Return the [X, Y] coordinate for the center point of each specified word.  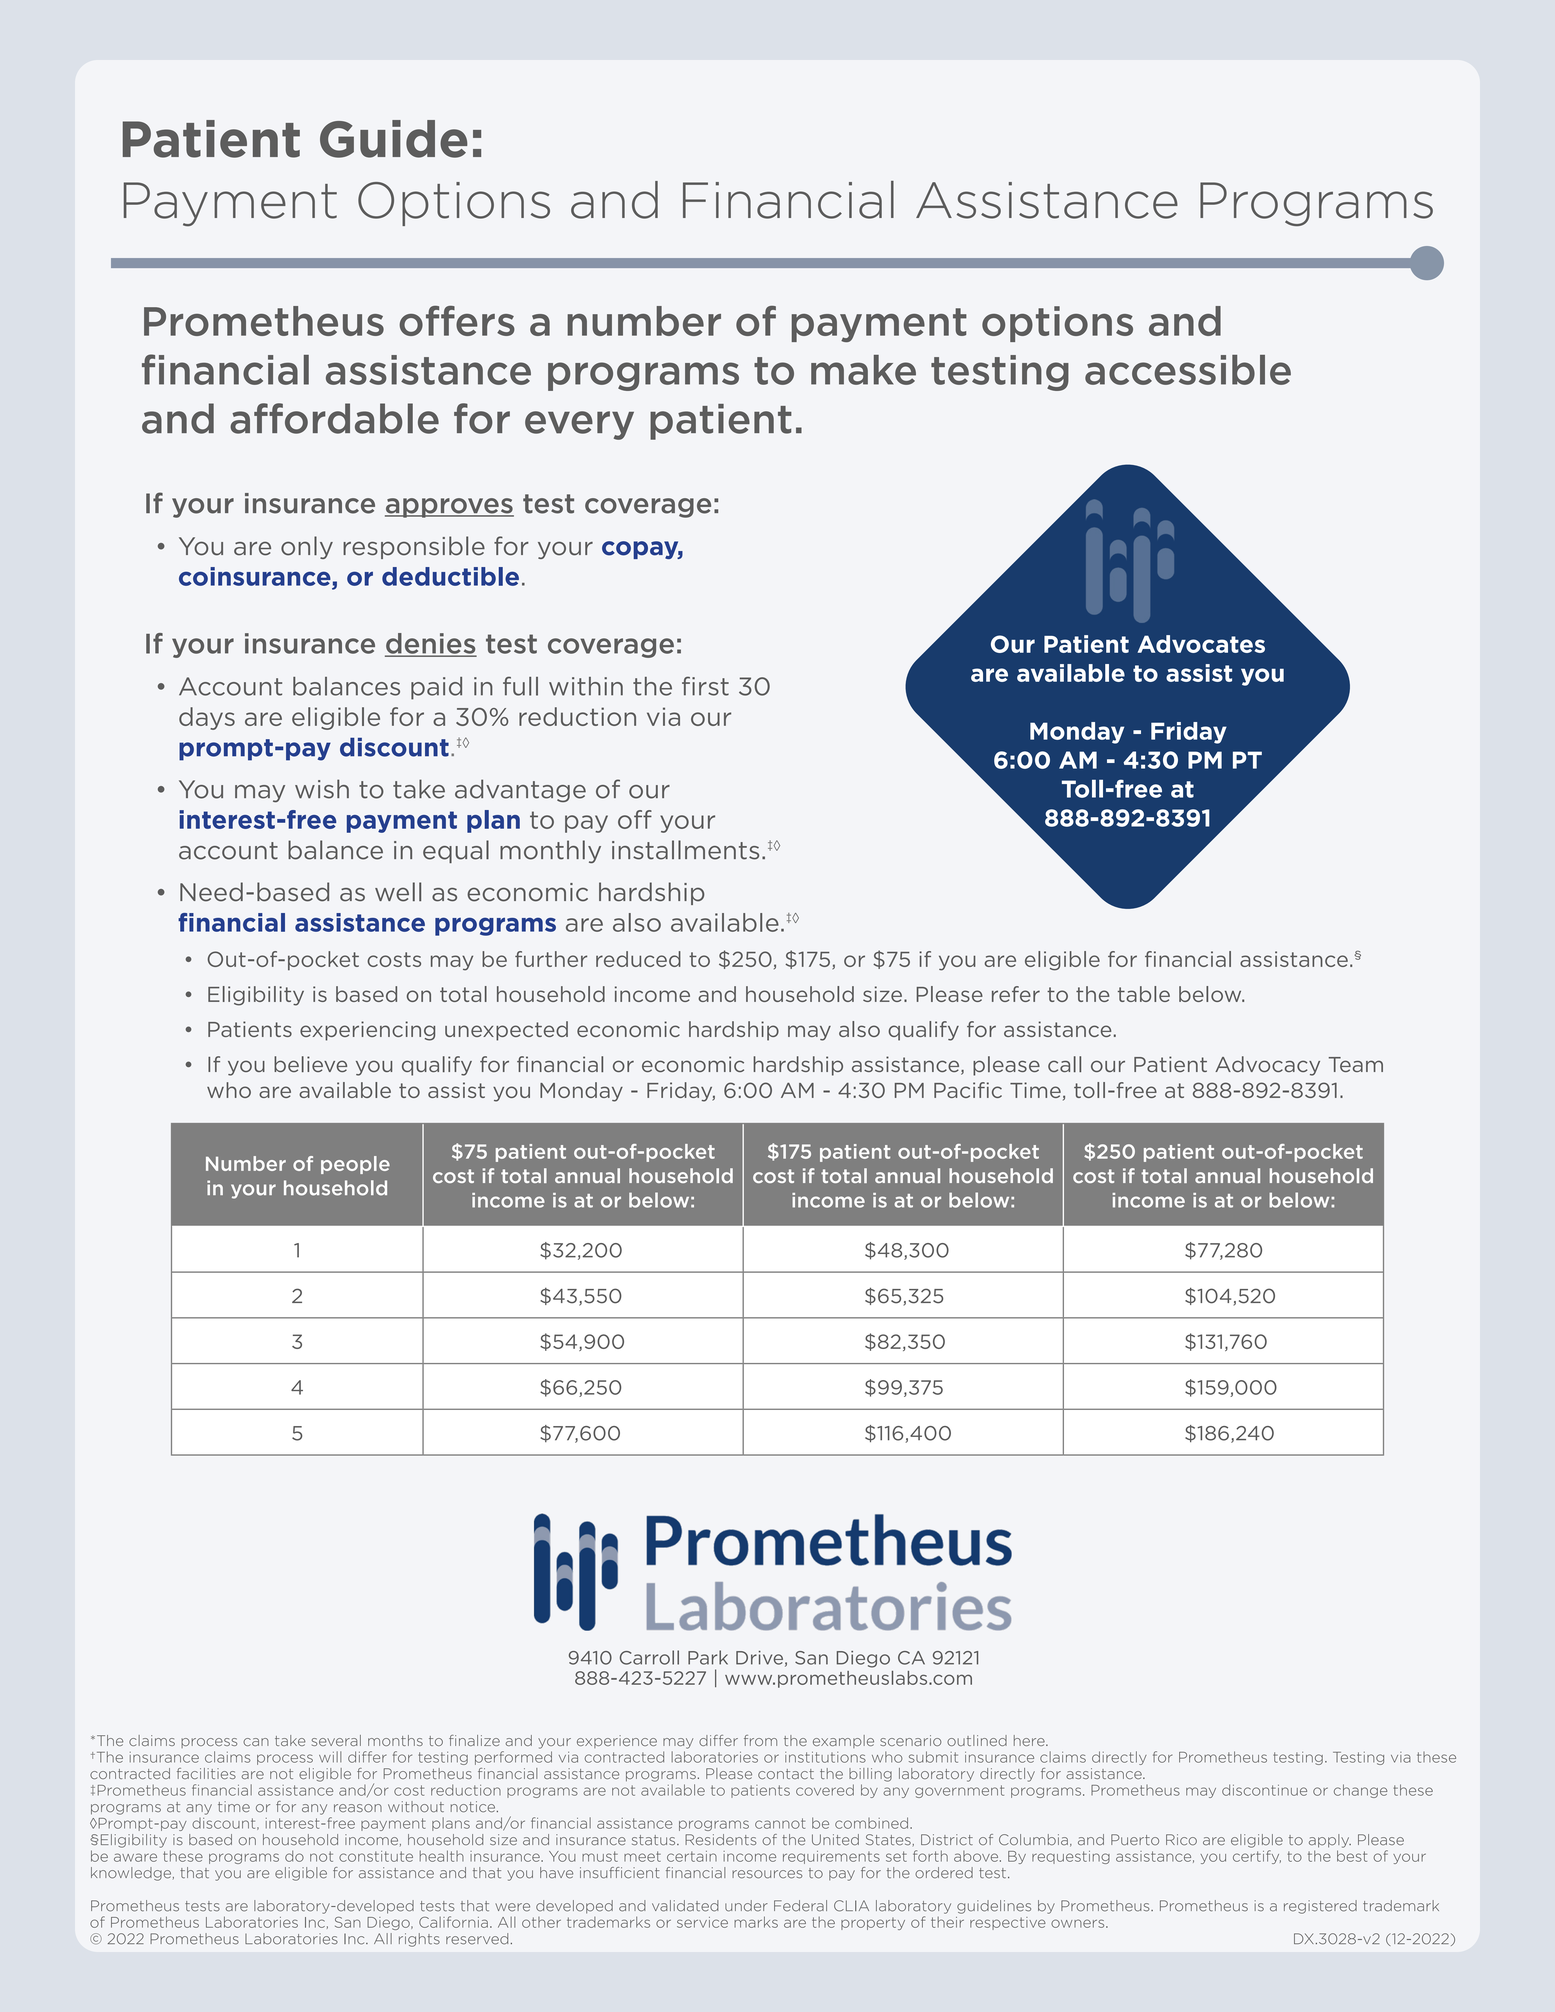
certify [1257, 1857]
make [863, 370]
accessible [1188, 370]
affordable [334, 418]
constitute [376, 1856]
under [746, 1906]
